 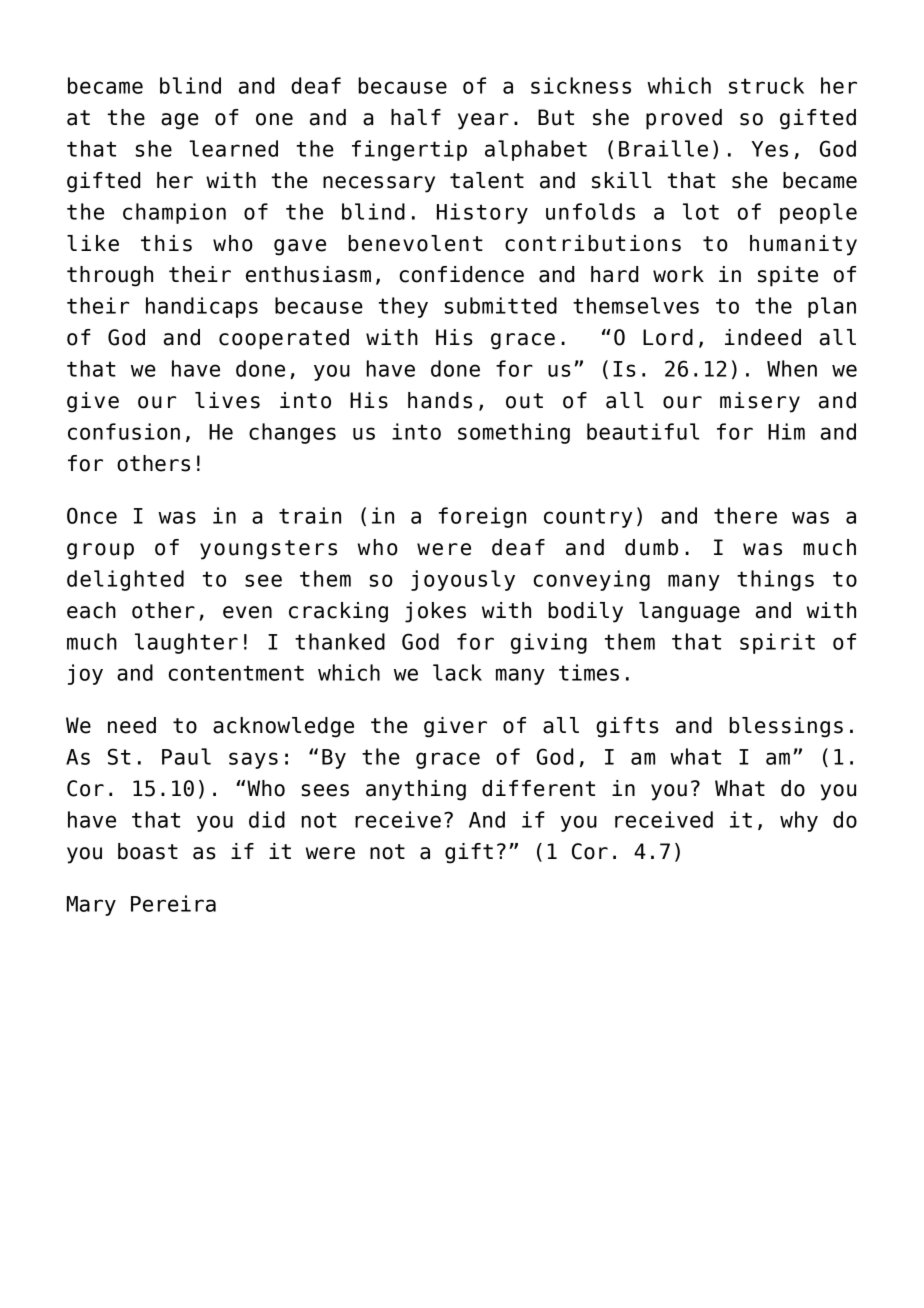 What do you see at coordinates (173, 903) in the screenshot?
I see `Pereira` at bounding box center [173, 903].
